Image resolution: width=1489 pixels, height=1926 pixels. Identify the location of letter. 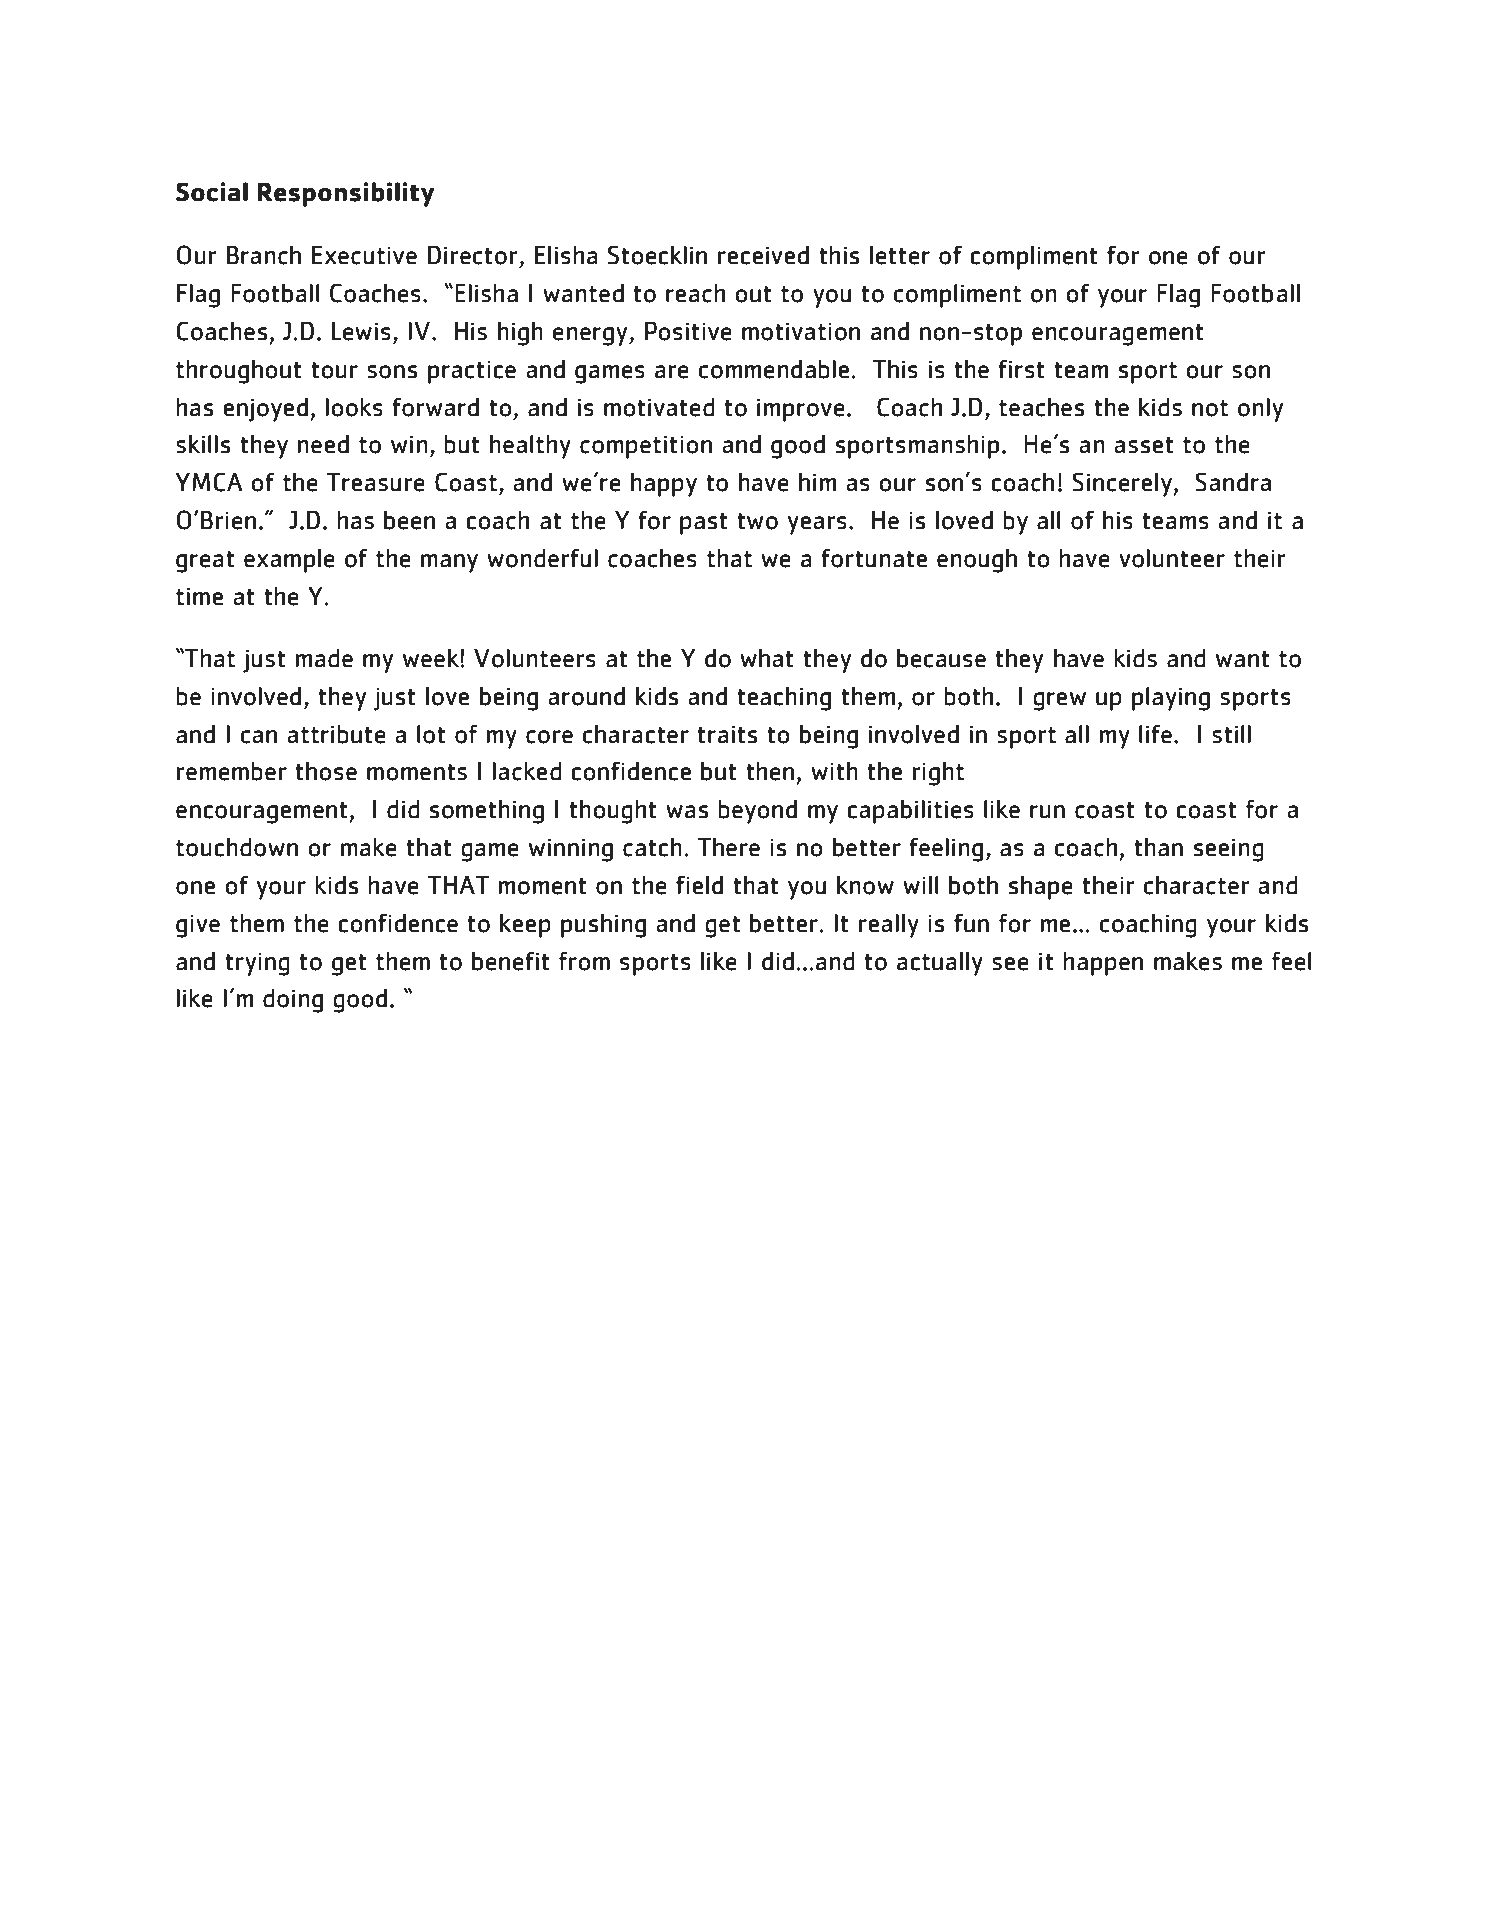
(900, 255).
